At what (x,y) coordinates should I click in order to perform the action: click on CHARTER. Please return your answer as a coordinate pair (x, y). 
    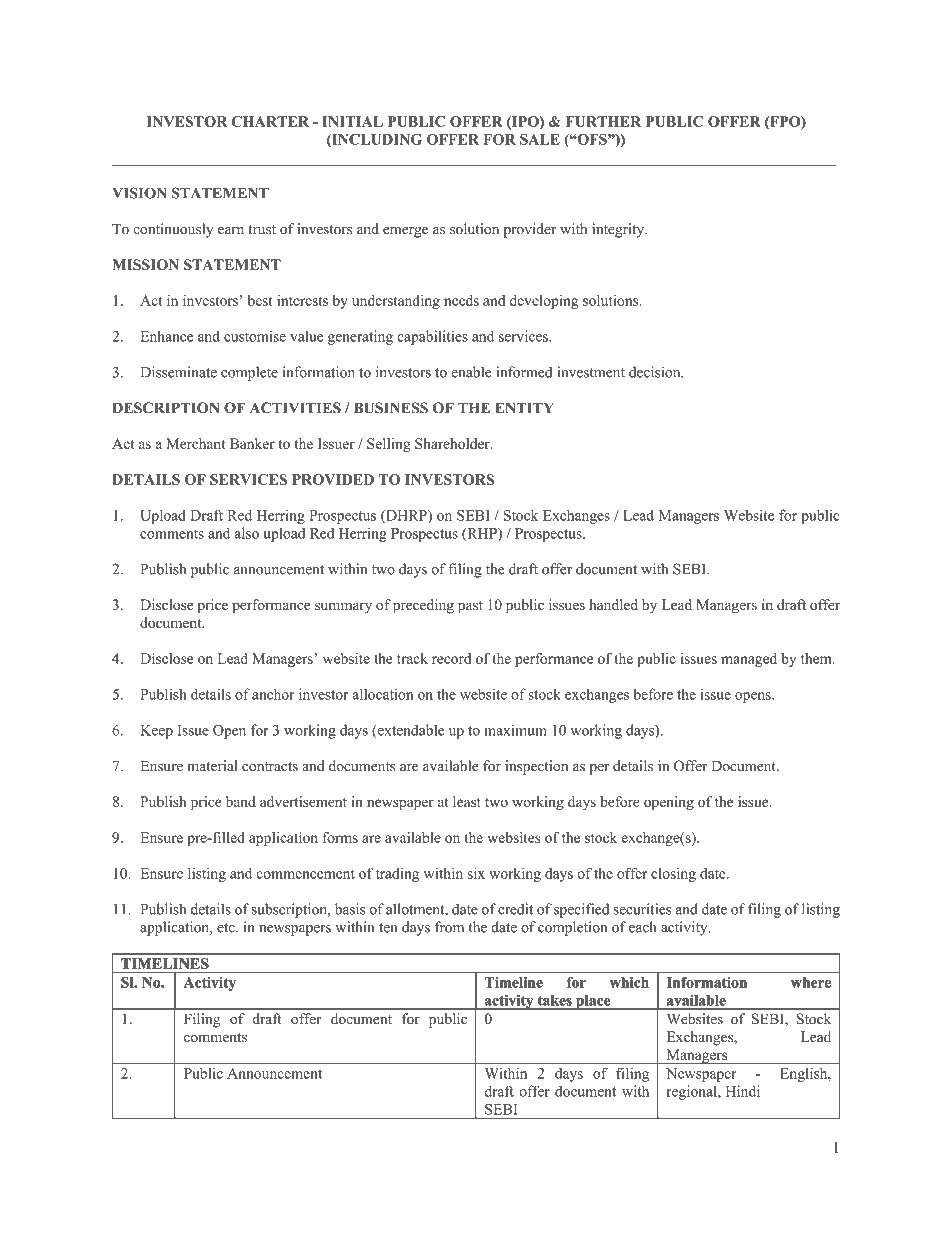
    Looking at the image, I should click on (270, 121).
